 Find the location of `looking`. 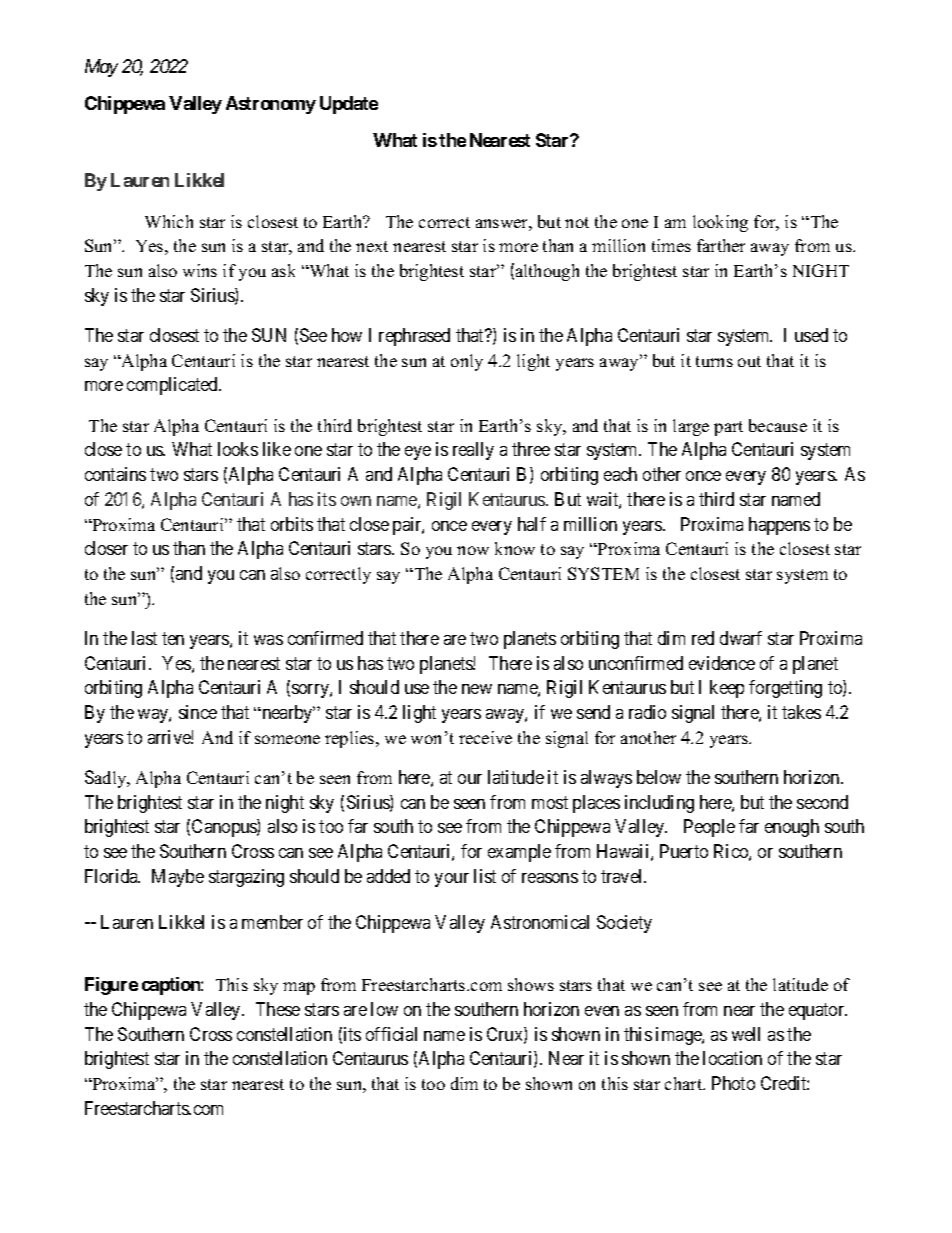

looking is located at coordinates (720, 223).
